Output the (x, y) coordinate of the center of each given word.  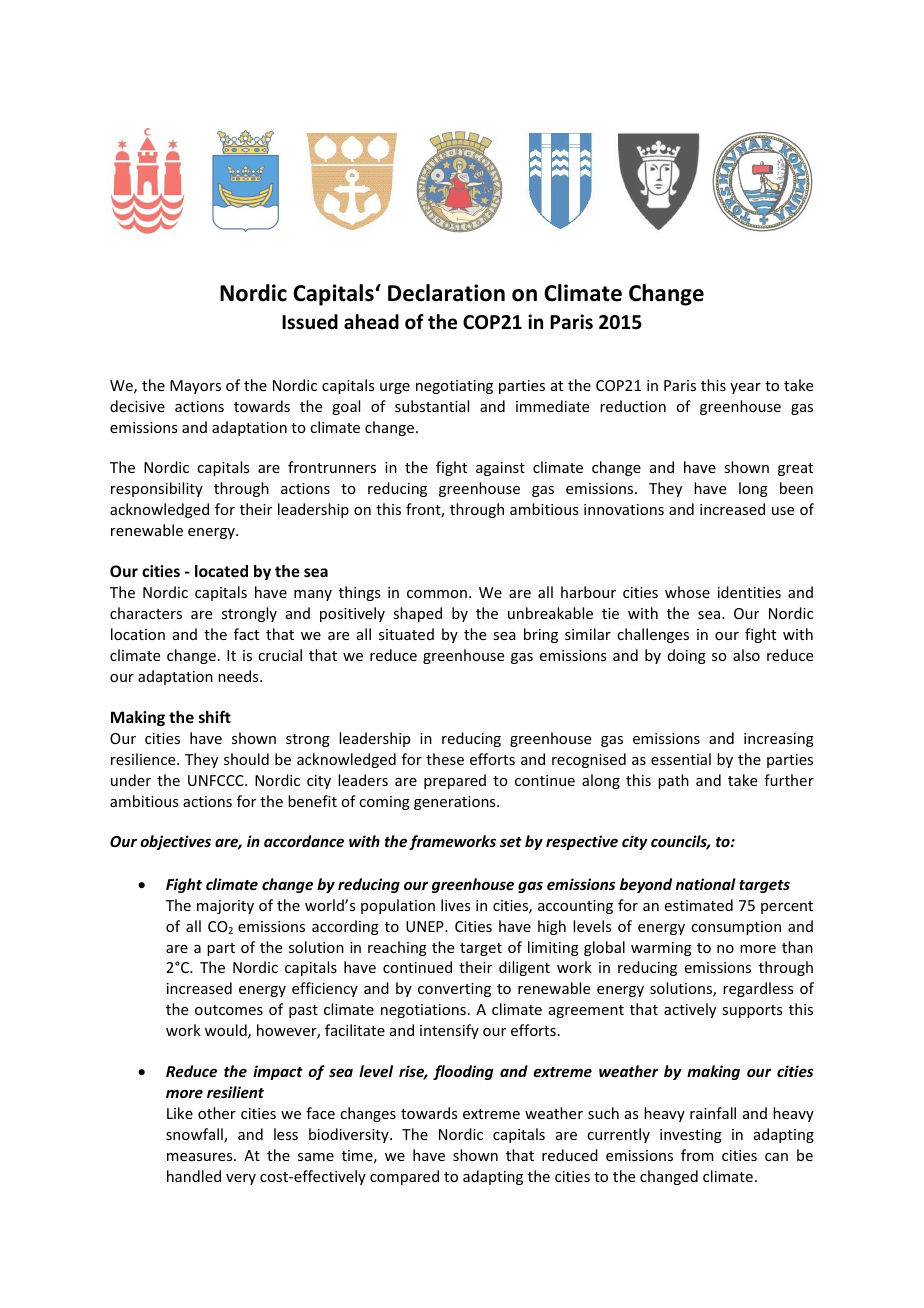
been (796, 488)
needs (239, 676)
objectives (175, 842)
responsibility (157, 489)
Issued (310, 322)
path (673, 781)
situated (406, 634)
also (746, 655)
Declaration (446, 293)
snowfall (195, 1135)
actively (690, 1010)
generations (456, 803)
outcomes (229, 1010)
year (745, 388)
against (500, 469)
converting (454, 990)
